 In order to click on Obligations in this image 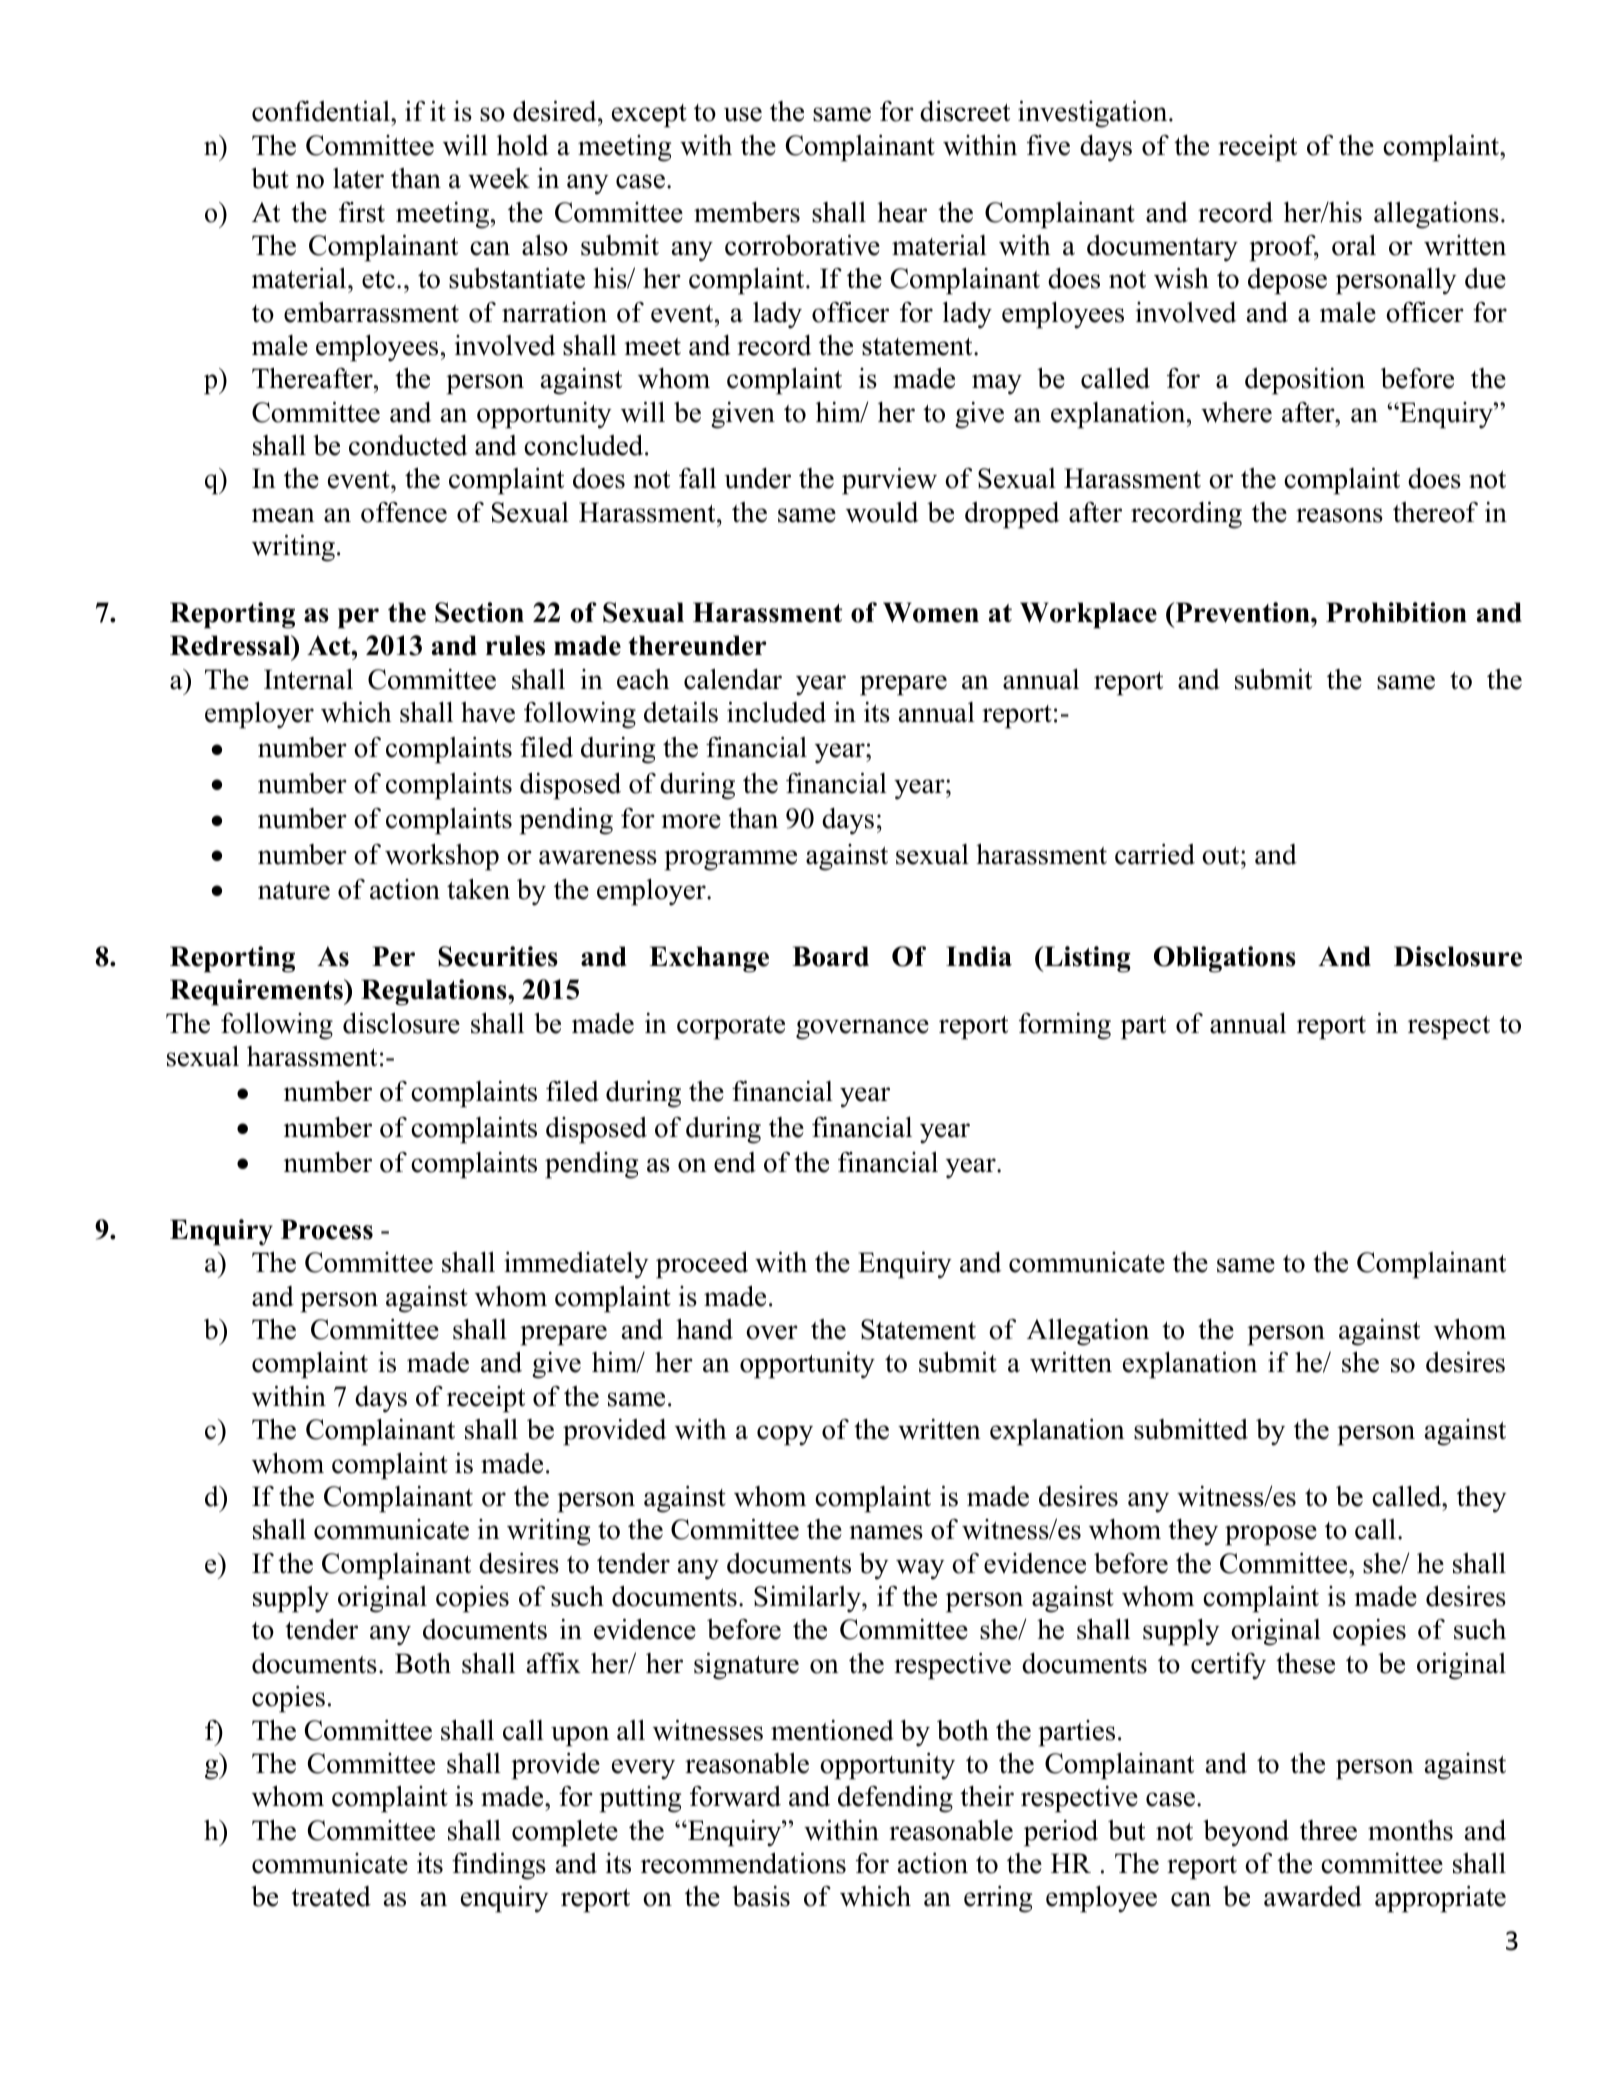, I will do `click(1225, 959)`.
